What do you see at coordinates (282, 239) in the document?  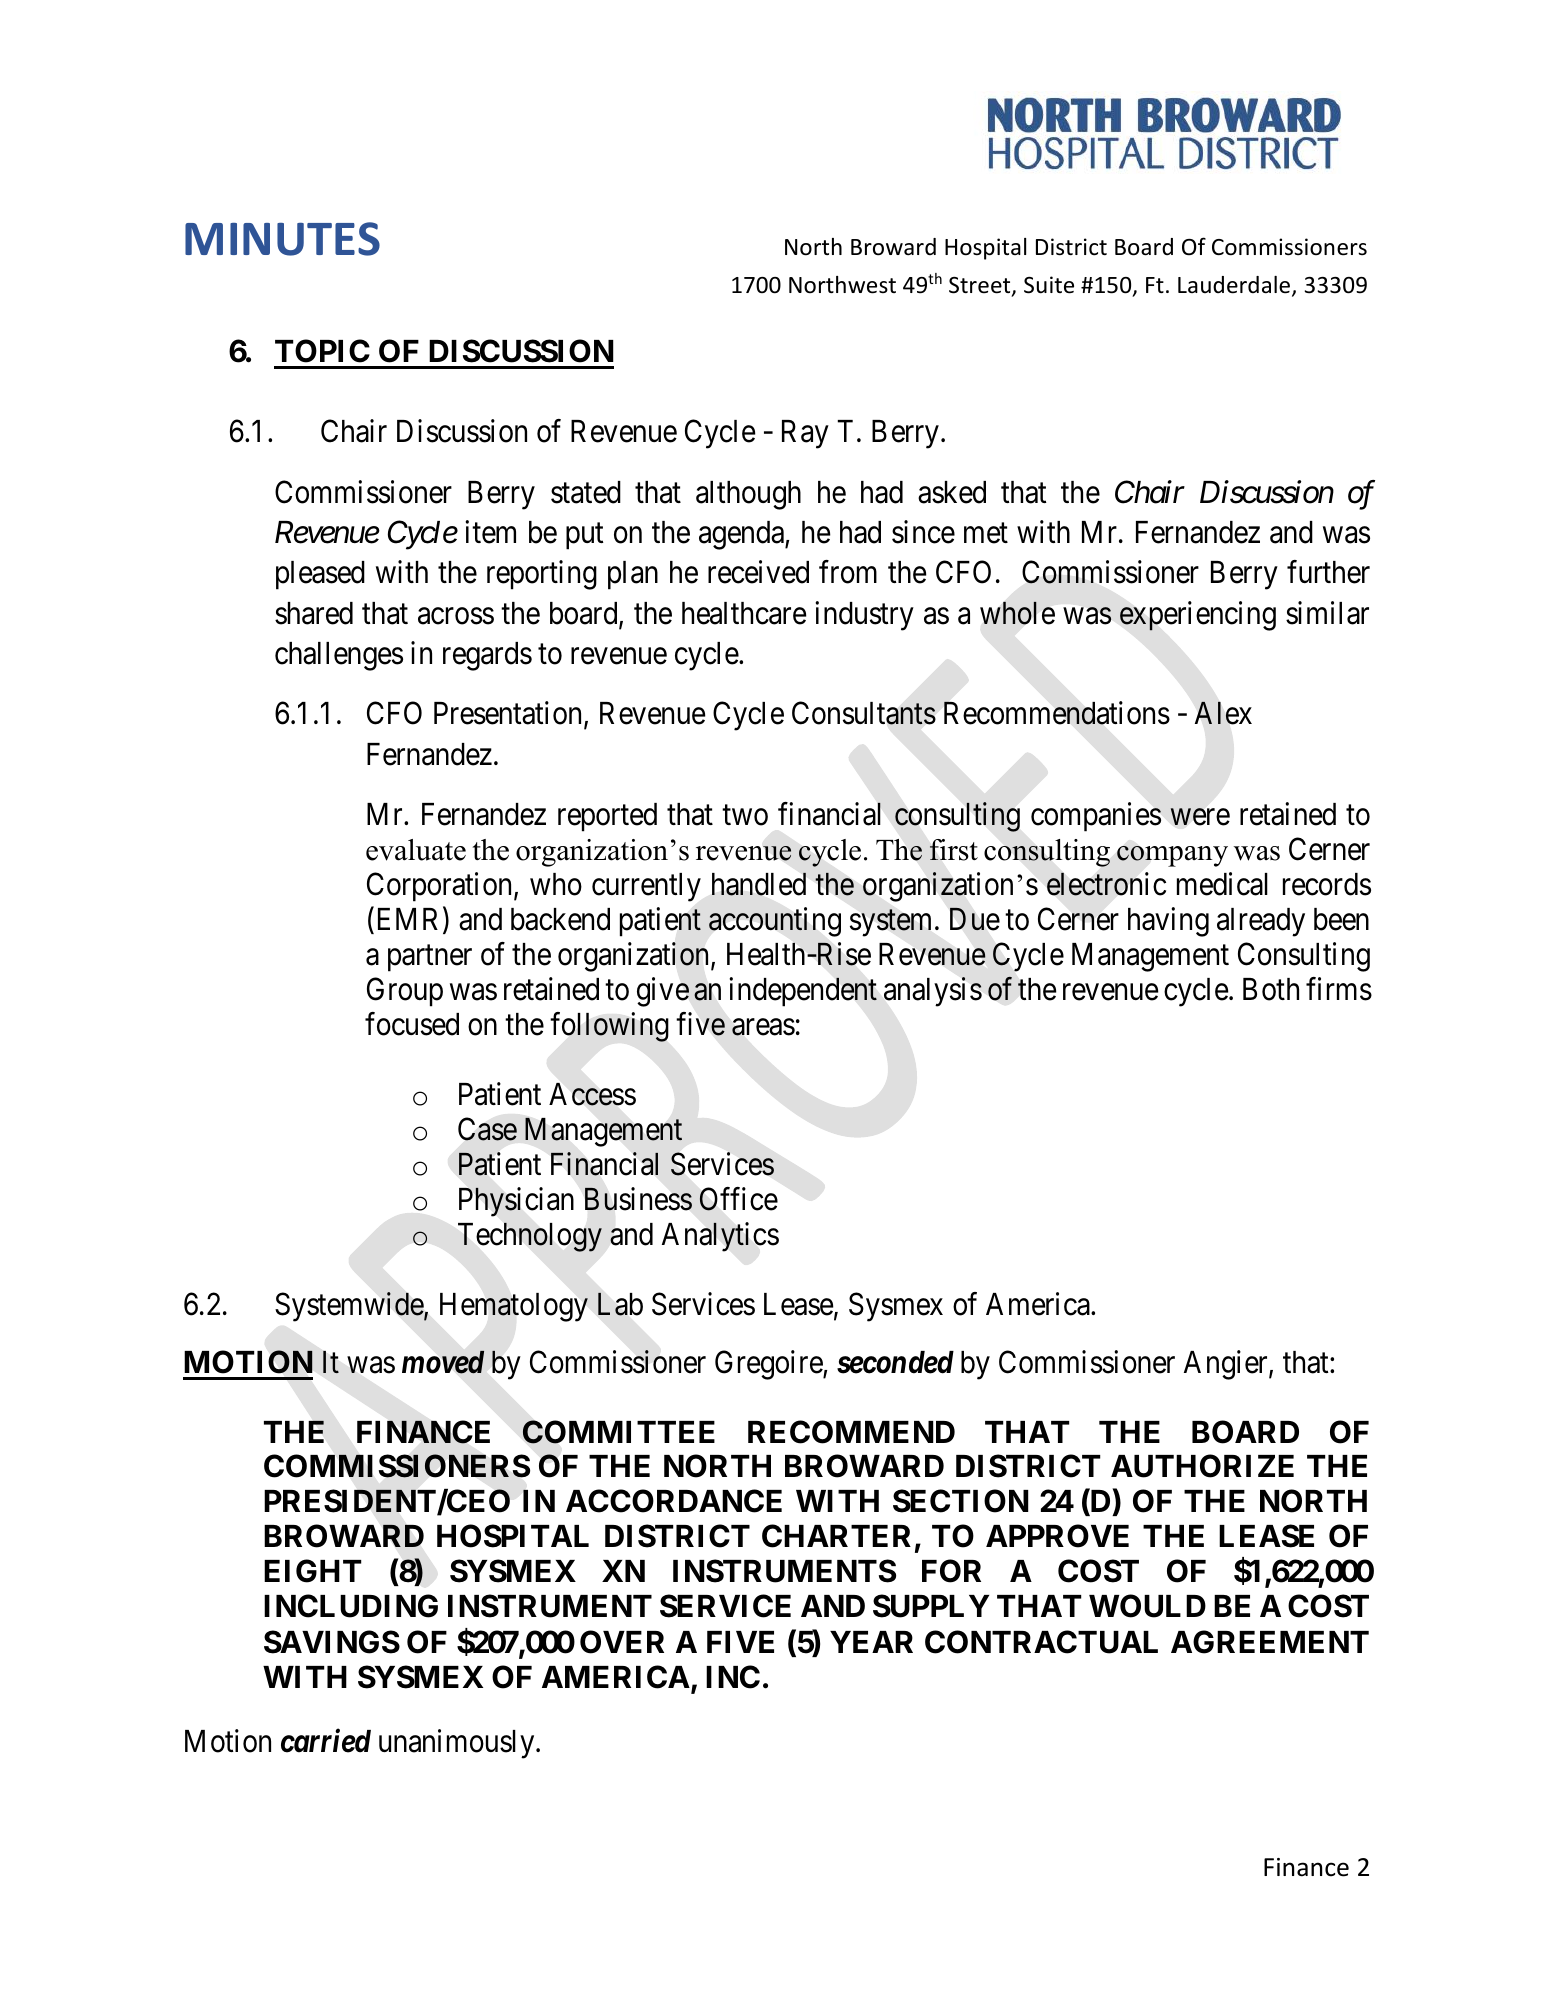 I see `MINUTES` at bounding box center [282, 239].
